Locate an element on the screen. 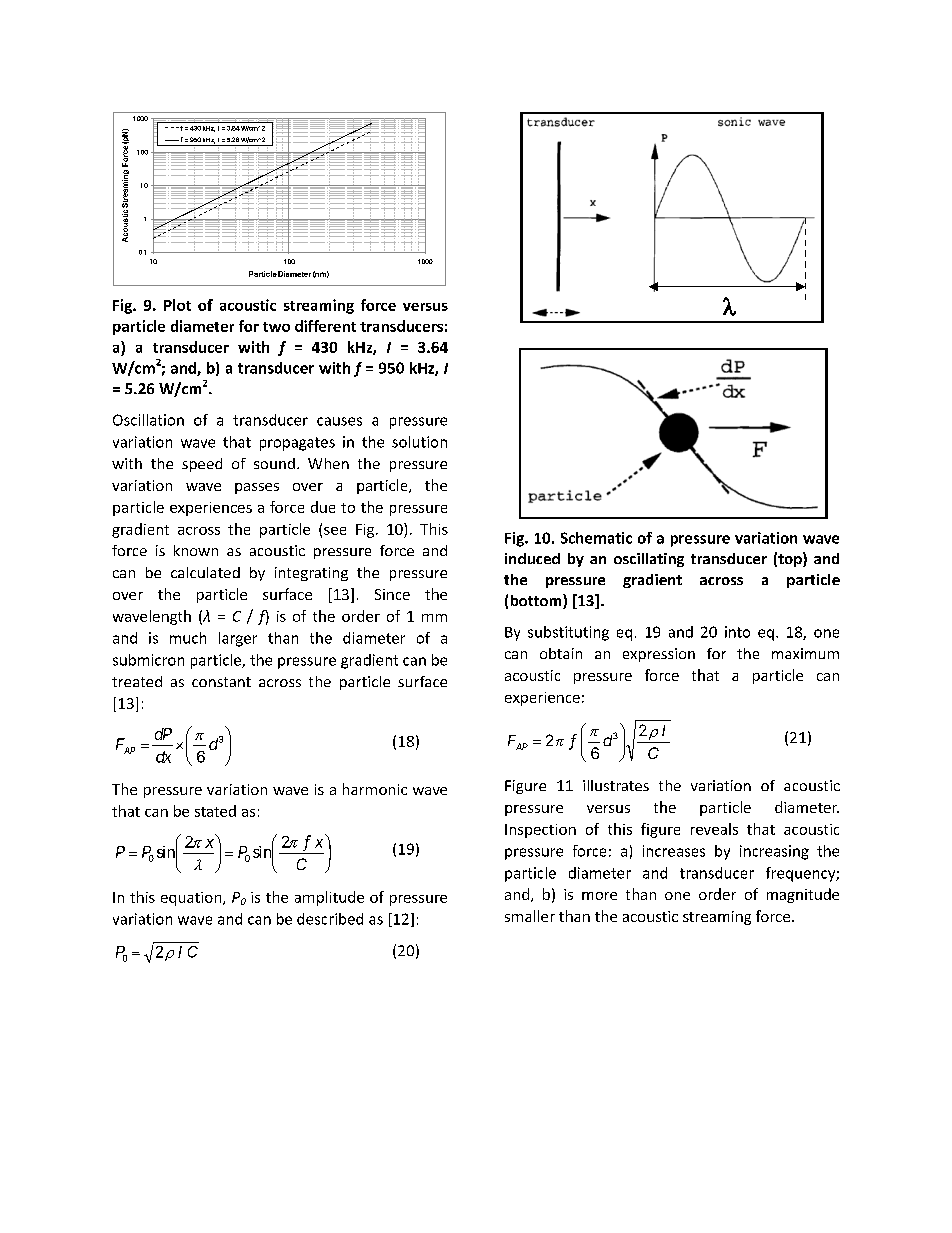  Schematic is located at coordinates (596, 538).
